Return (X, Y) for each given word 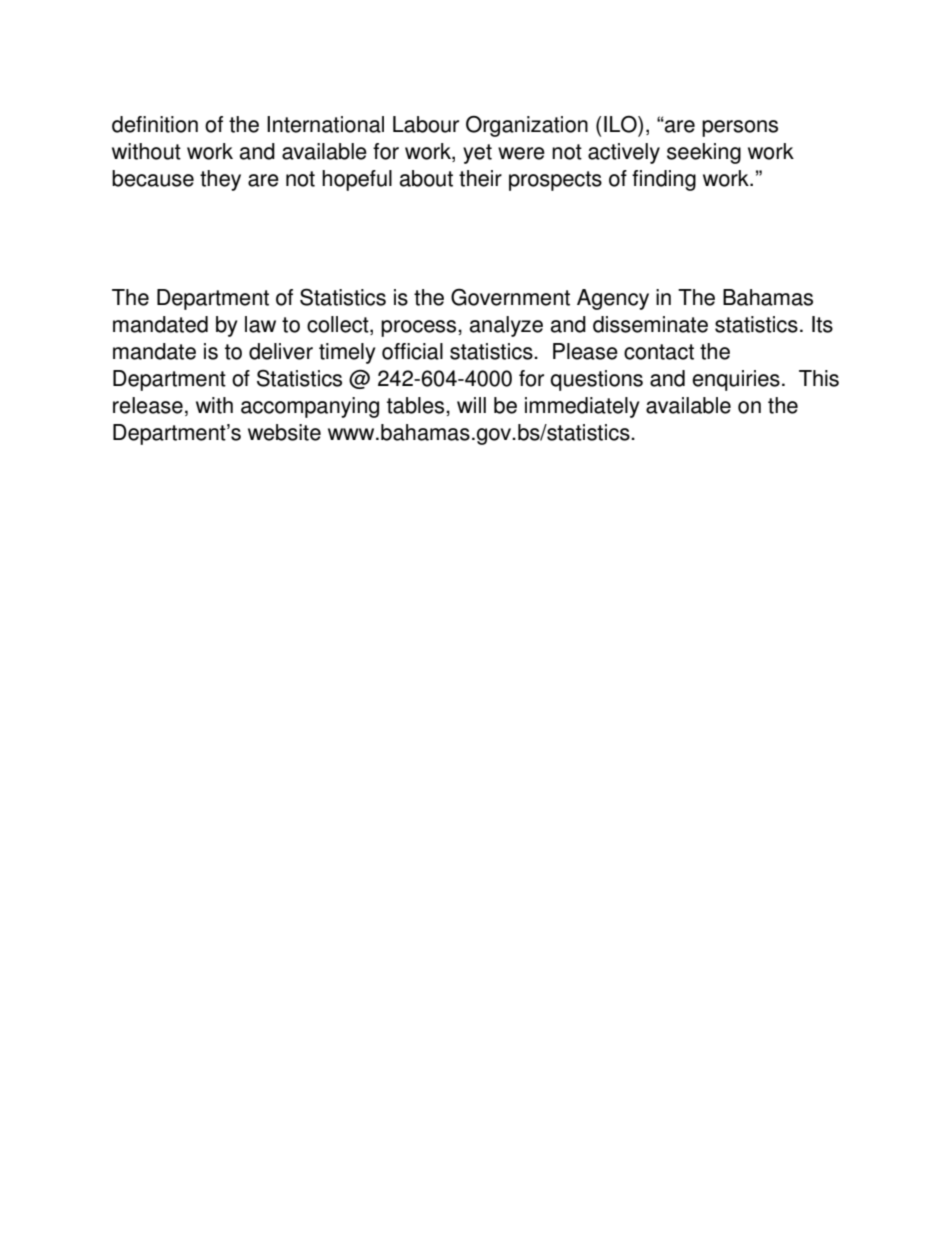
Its (822, 324)
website (284, 432)
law (260, 324)
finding (664, 180)
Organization (527, 126)
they (220, 180)
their (480, 178)
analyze (506, 326)
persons (740, 128)
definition (155, 124)
